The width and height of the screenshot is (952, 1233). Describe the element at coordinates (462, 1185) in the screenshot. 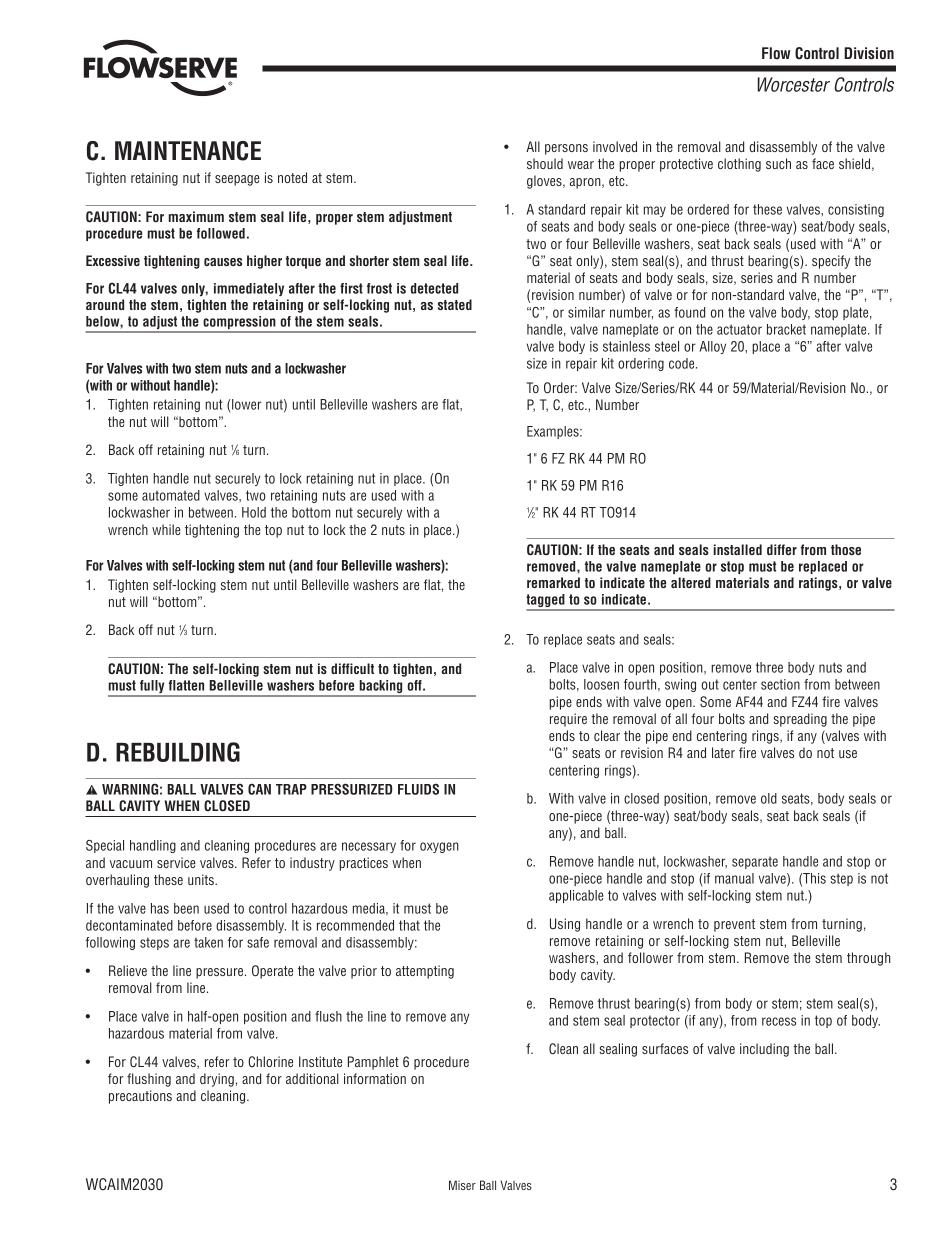

I see `Miser` at that location.
